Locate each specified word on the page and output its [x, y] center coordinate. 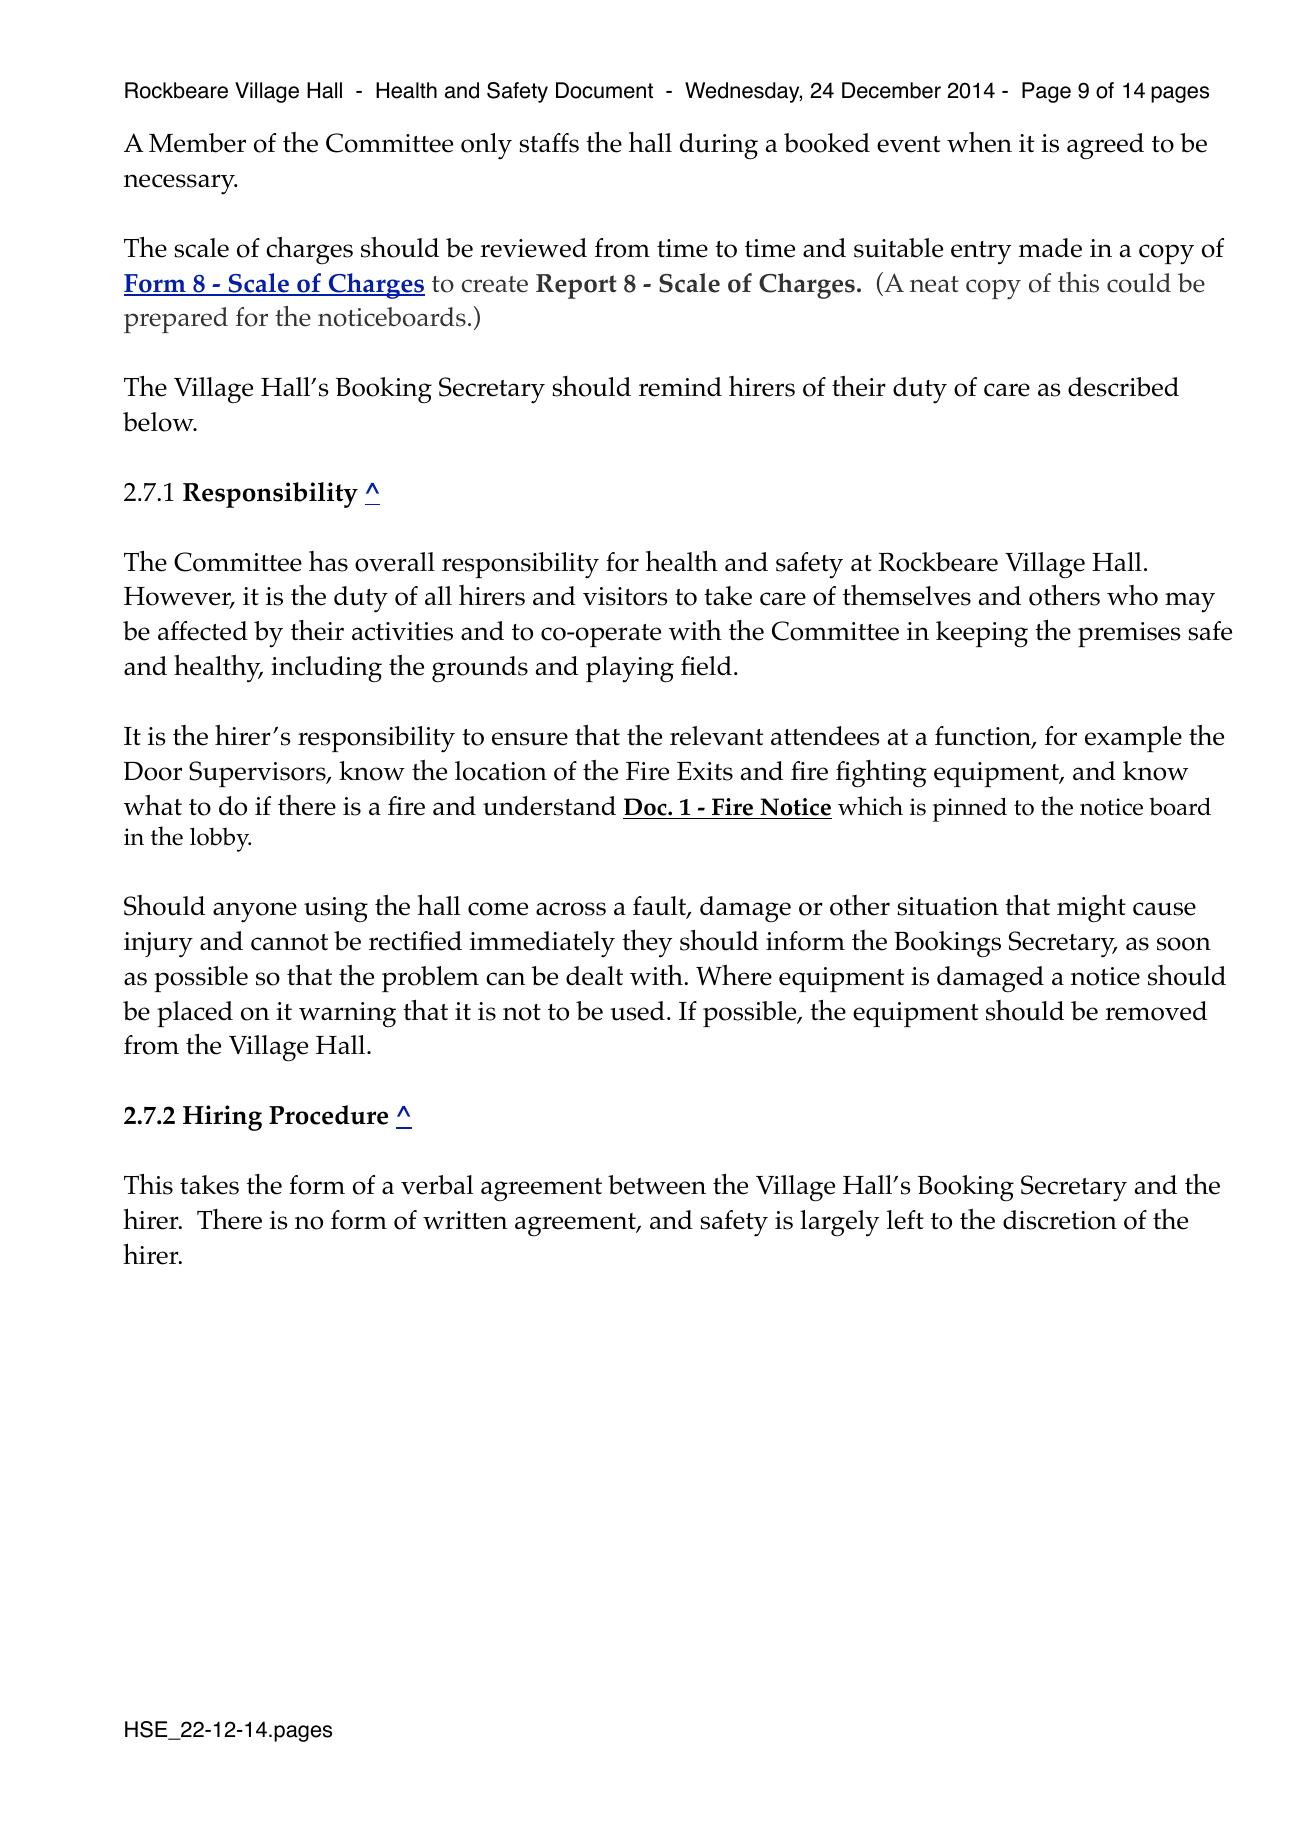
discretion [1060, 1220]
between [657, 1185]
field [706, 666]
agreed [1105, 146]
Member [197, 143]
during [719, 146]
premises [1129, 634]
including [326, 669]
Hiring [222, 1118]
